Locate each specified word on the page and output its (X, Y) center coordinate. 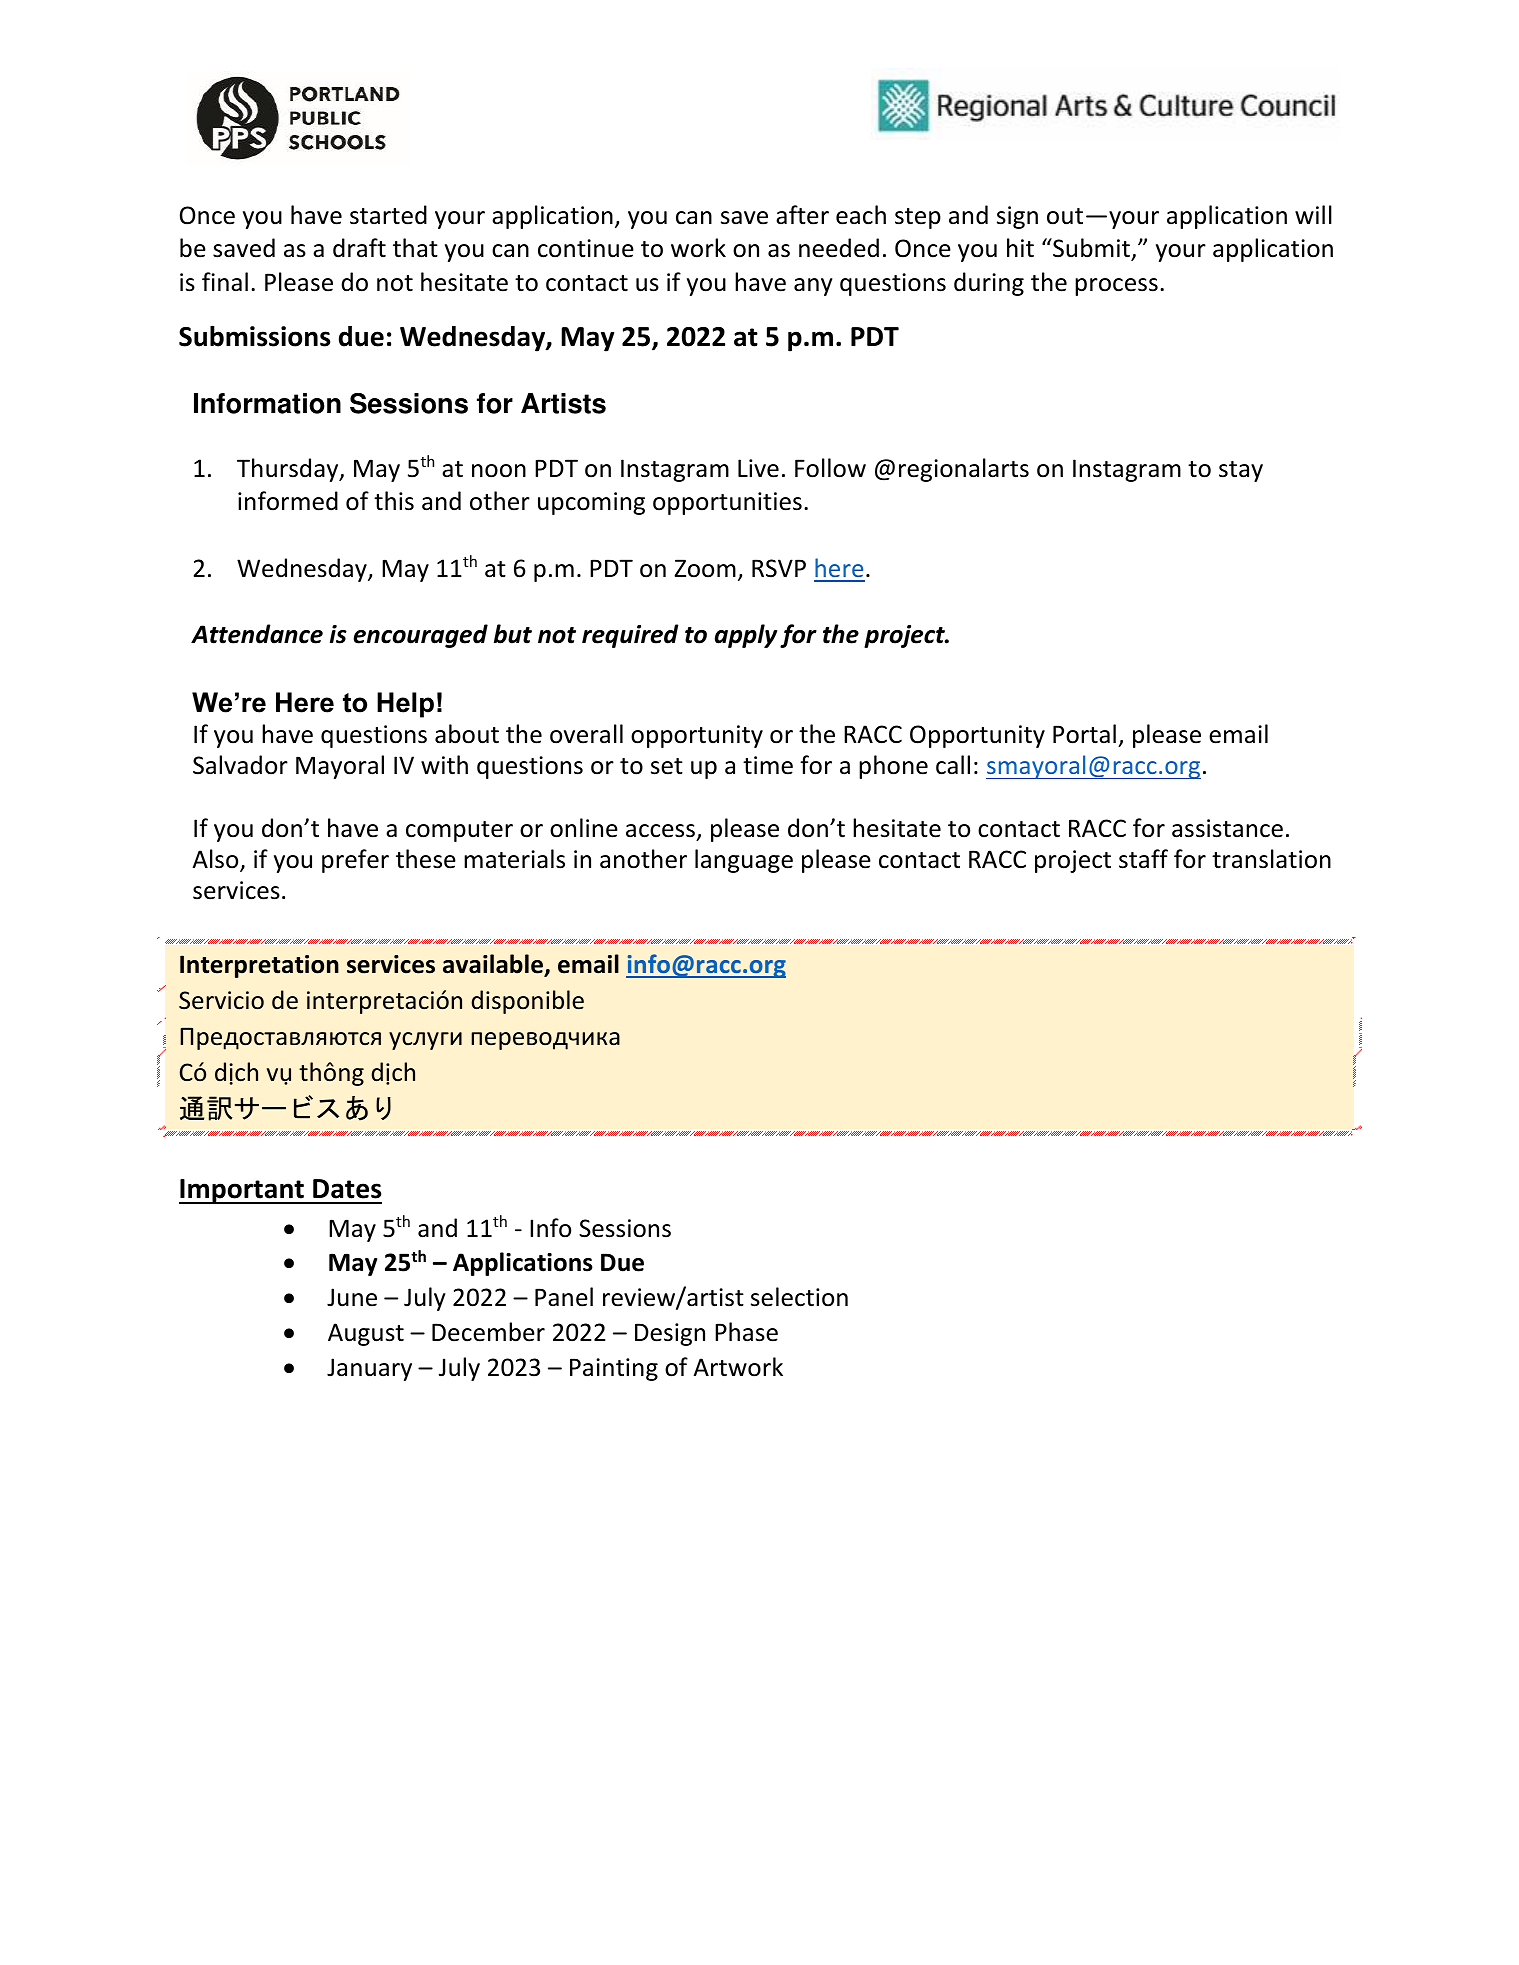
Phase (746, 1332)
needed (839, 248)
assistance (1227, 828)
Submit (1091, 249)
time (768, 765)
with (444, 765)
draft (359, 248)
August (366, 1334)
